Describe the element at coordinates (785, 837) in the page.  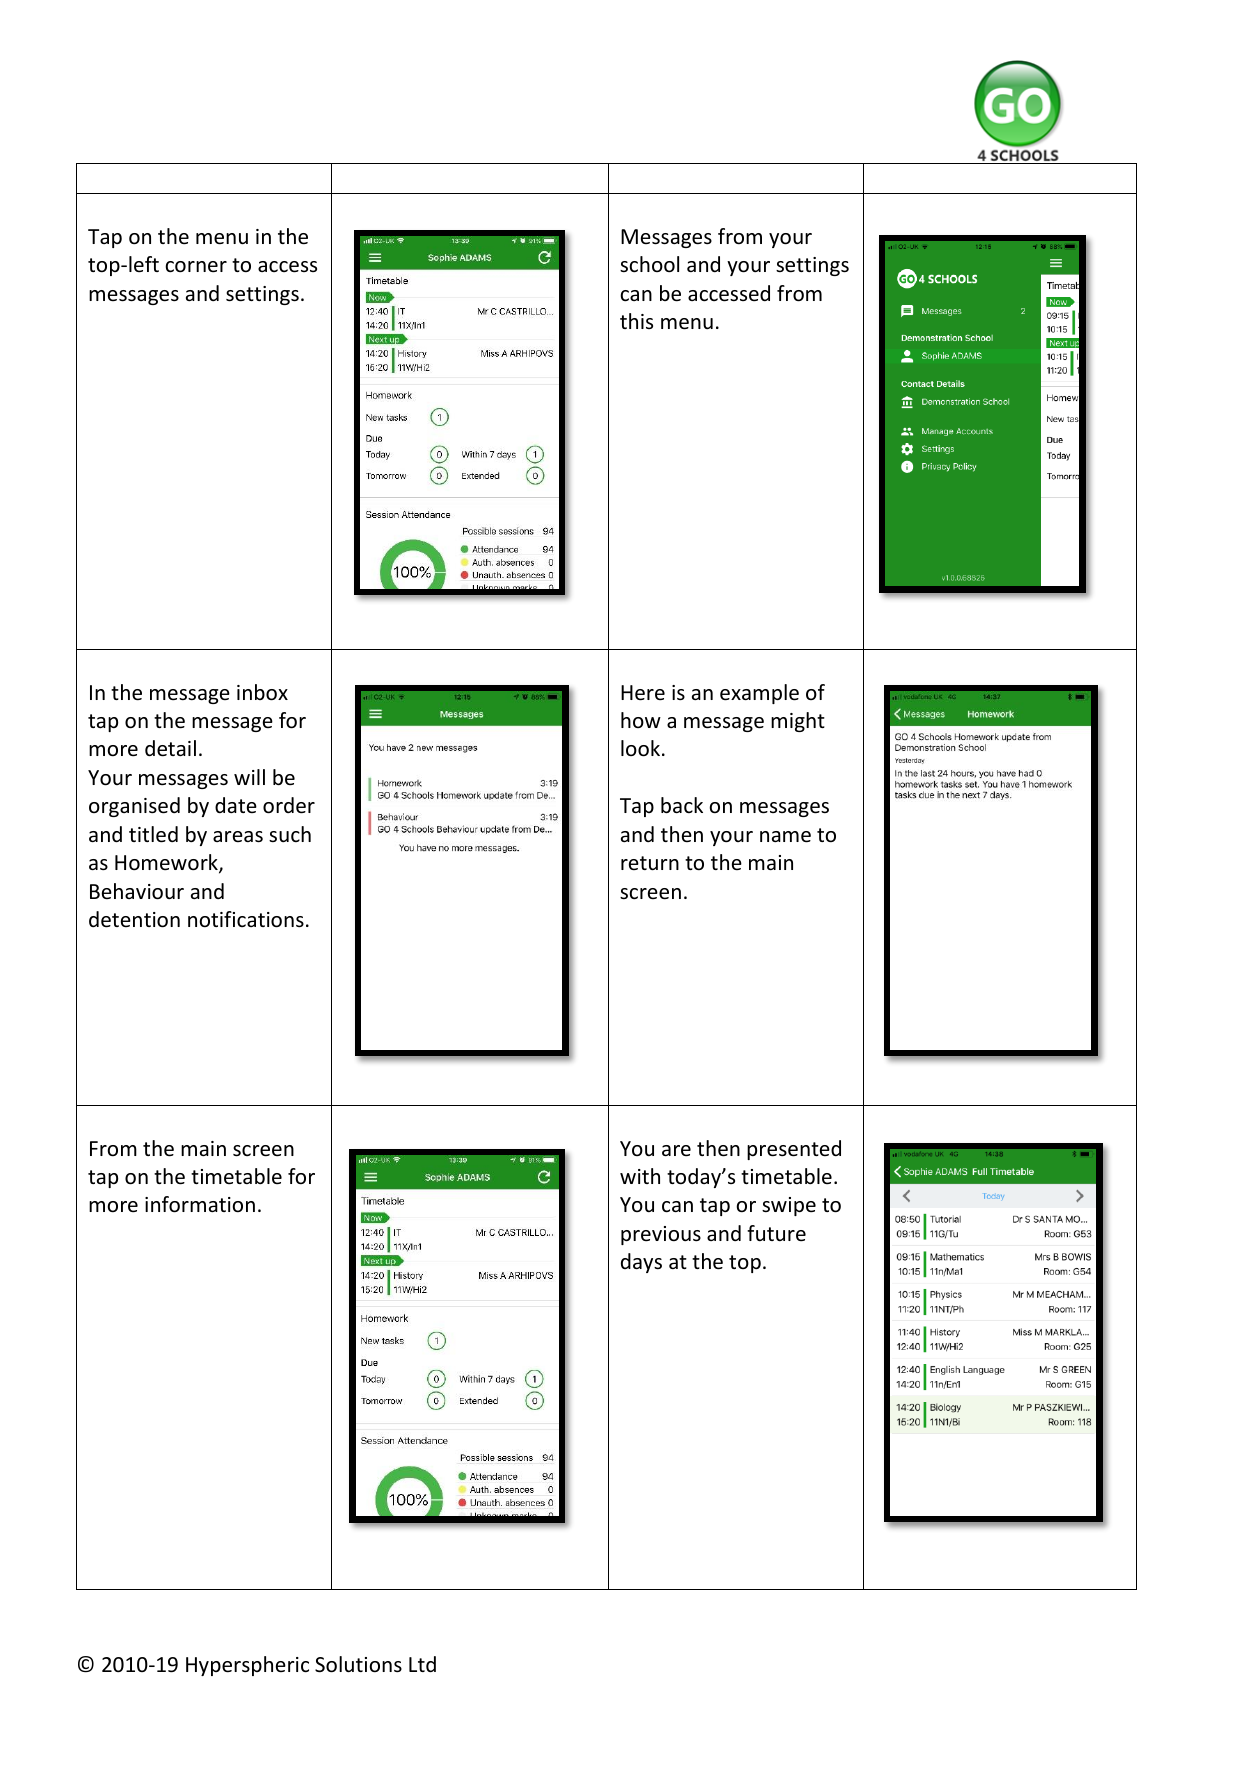
I see `name` at that location.
